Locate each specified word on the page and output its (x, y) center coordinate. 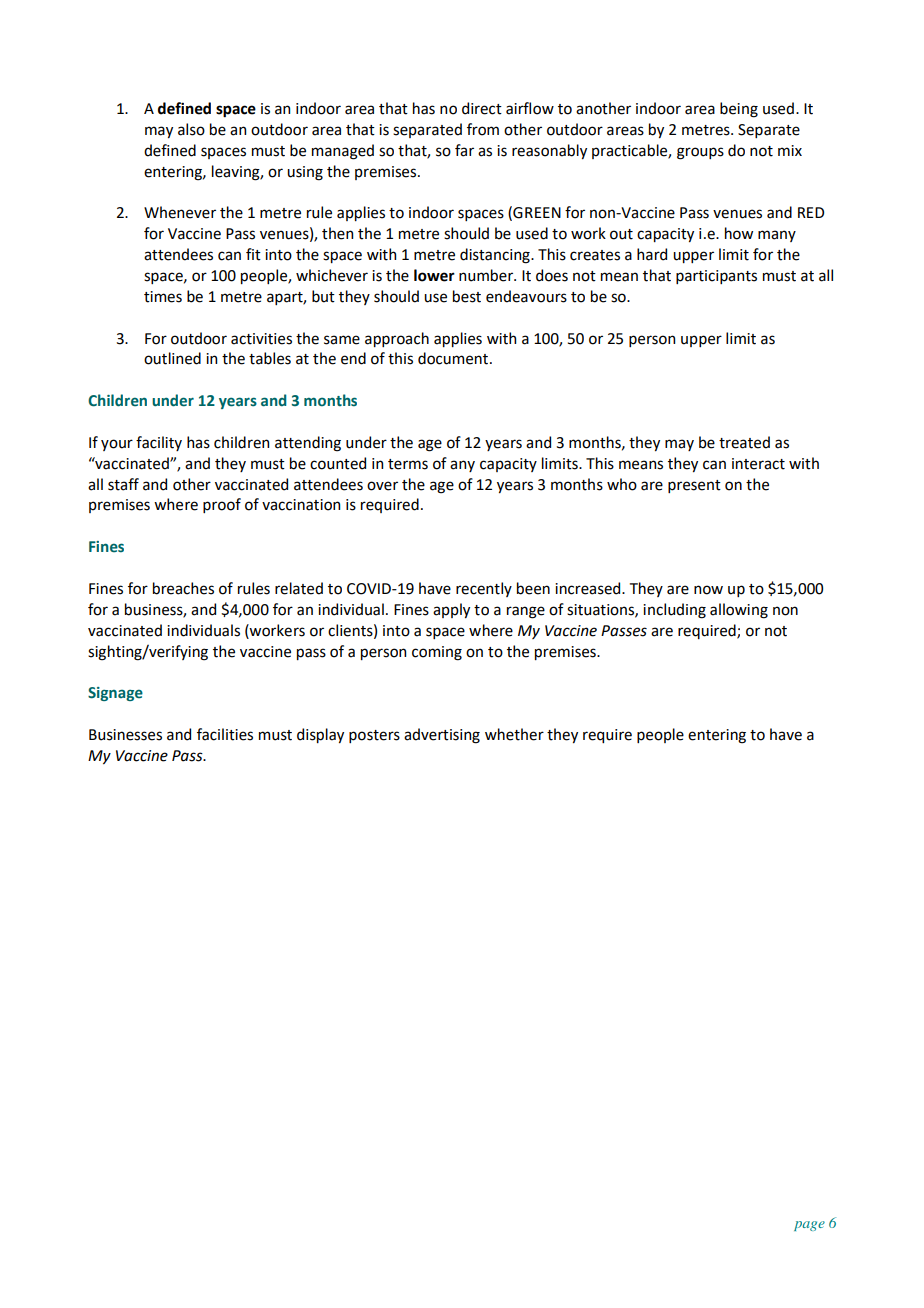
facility (159, 443)
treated (744, 442)
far (464, 150)
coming (437, 653)
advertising (442, 736)
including (674, 611)
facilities (225, 734)
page (809, 1226)
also (191, 129)
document (454, 358)
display (320, 735)
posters (374, 736)
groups (700, 153)
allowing (739, 611)
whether (514, 734)
